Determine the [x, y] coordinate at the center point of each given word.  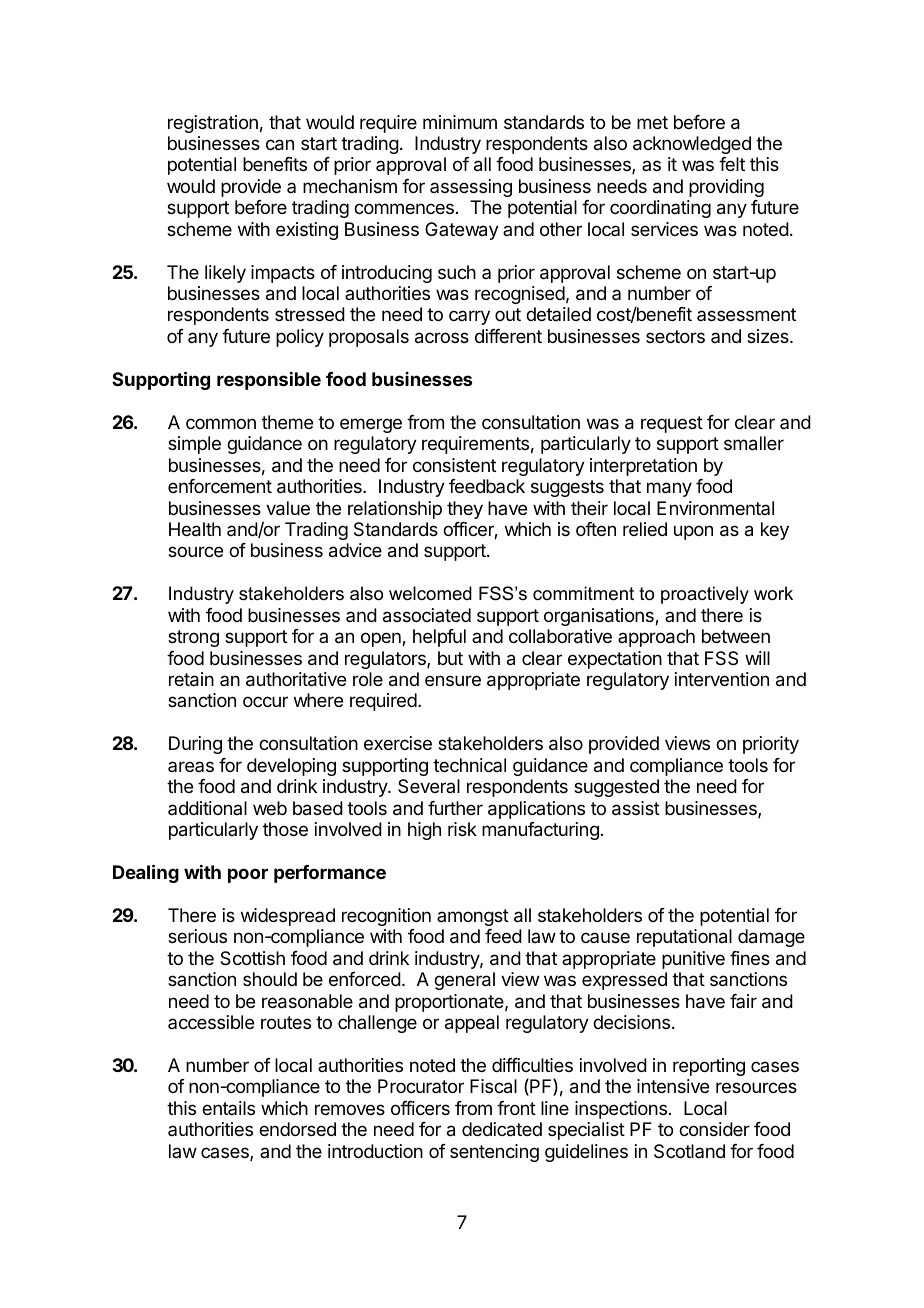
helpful [439, 638]
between [736, 636]
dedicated [502, 1129]
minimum [460, 122]
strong [193, 638]
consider [714, 1129]
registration [213, 124]
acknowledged [692, 145]
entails [228, 1108]
